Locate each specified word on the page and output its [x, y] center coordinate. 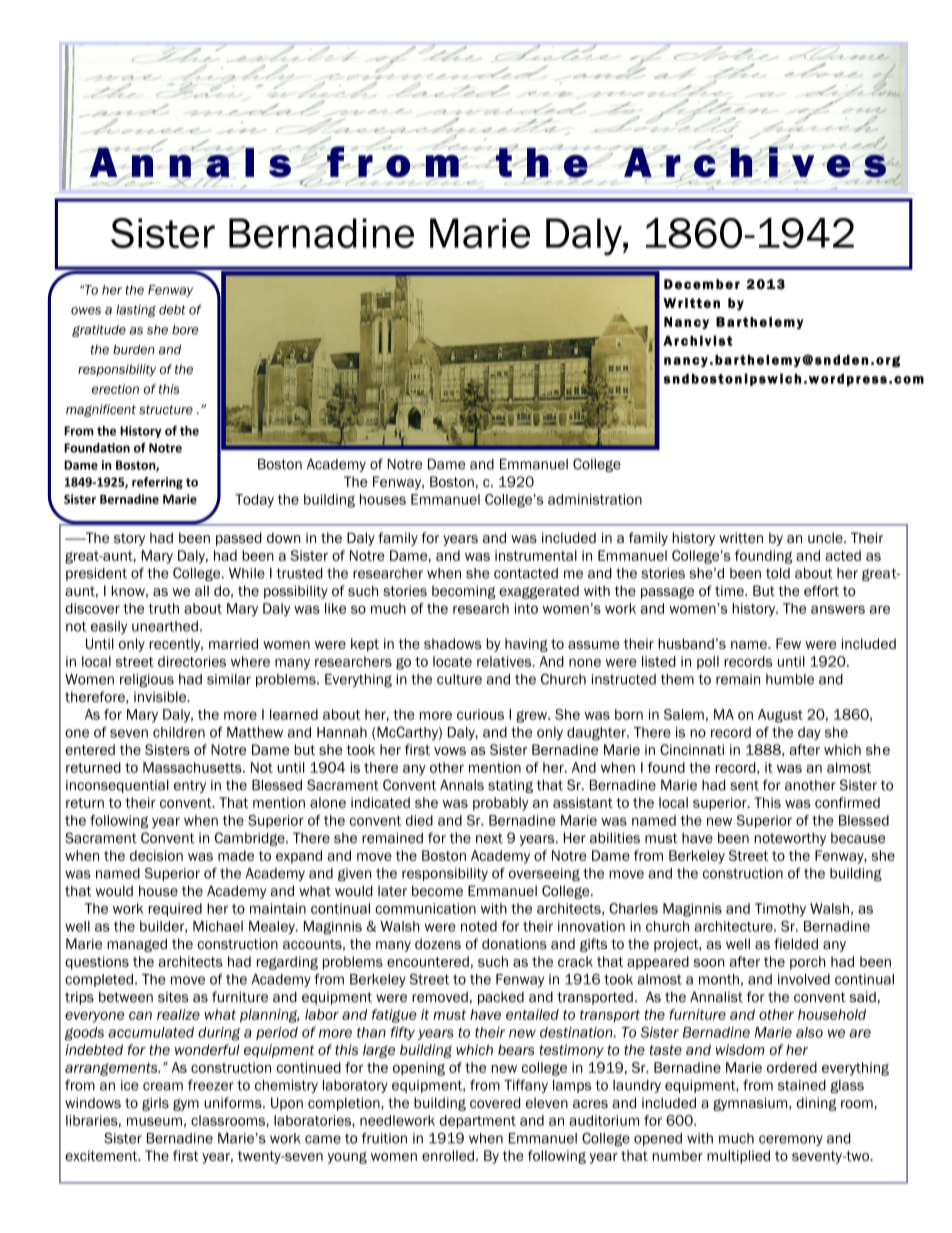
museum [154, 1121]
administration [595, 499]
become [437, 891]
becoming [464, 592]
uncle [826, 537]
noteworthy [790, 839]
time [730, 590]
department [477, 1121]
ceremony [791, 1140]
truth [163, 608]
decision [156, 855]
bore [185, 330]
